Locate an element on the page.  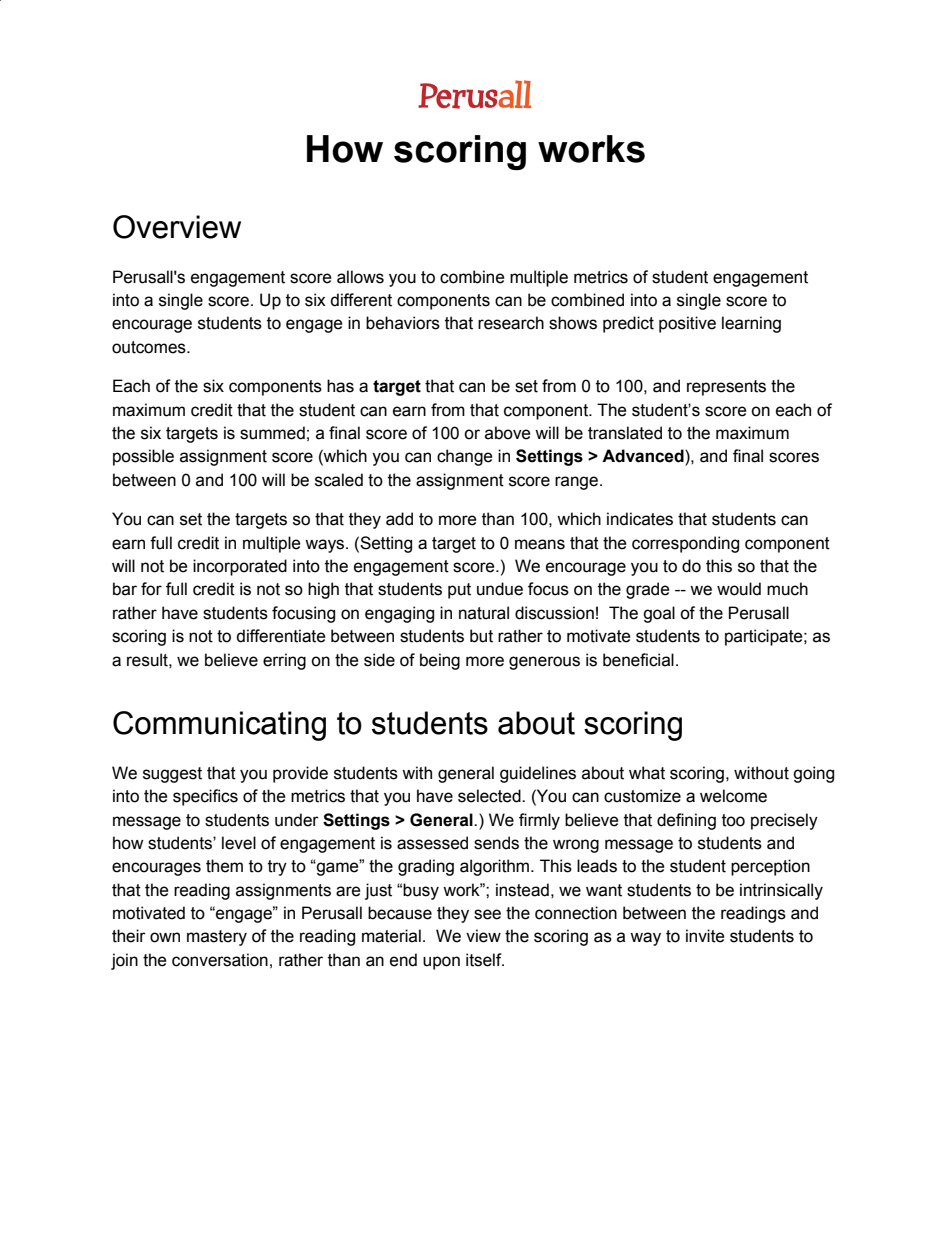
positive is located at coordinates (687, 324).
